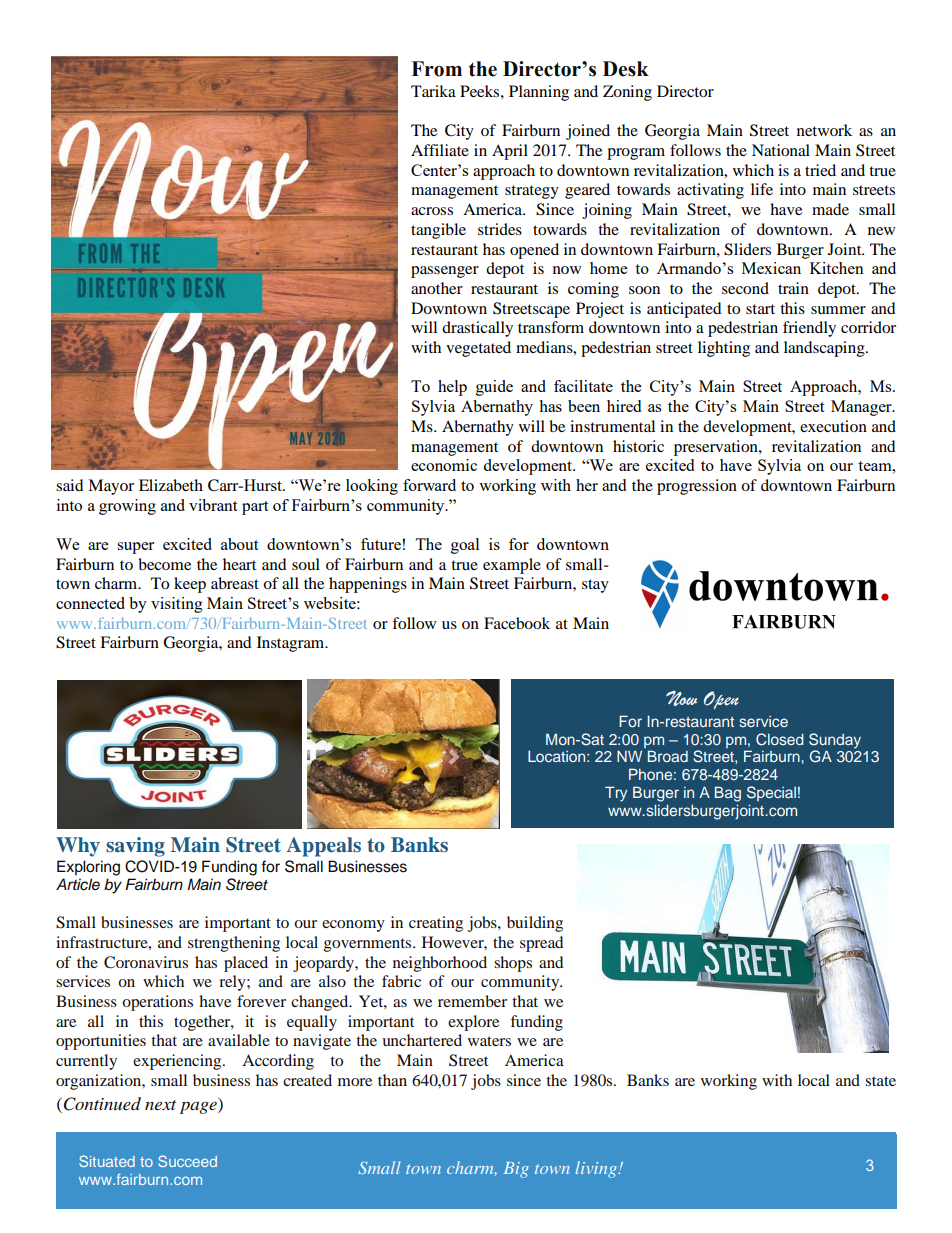  Describe the element at coordinates (824, 130) in the page. I see `network` at that location.
